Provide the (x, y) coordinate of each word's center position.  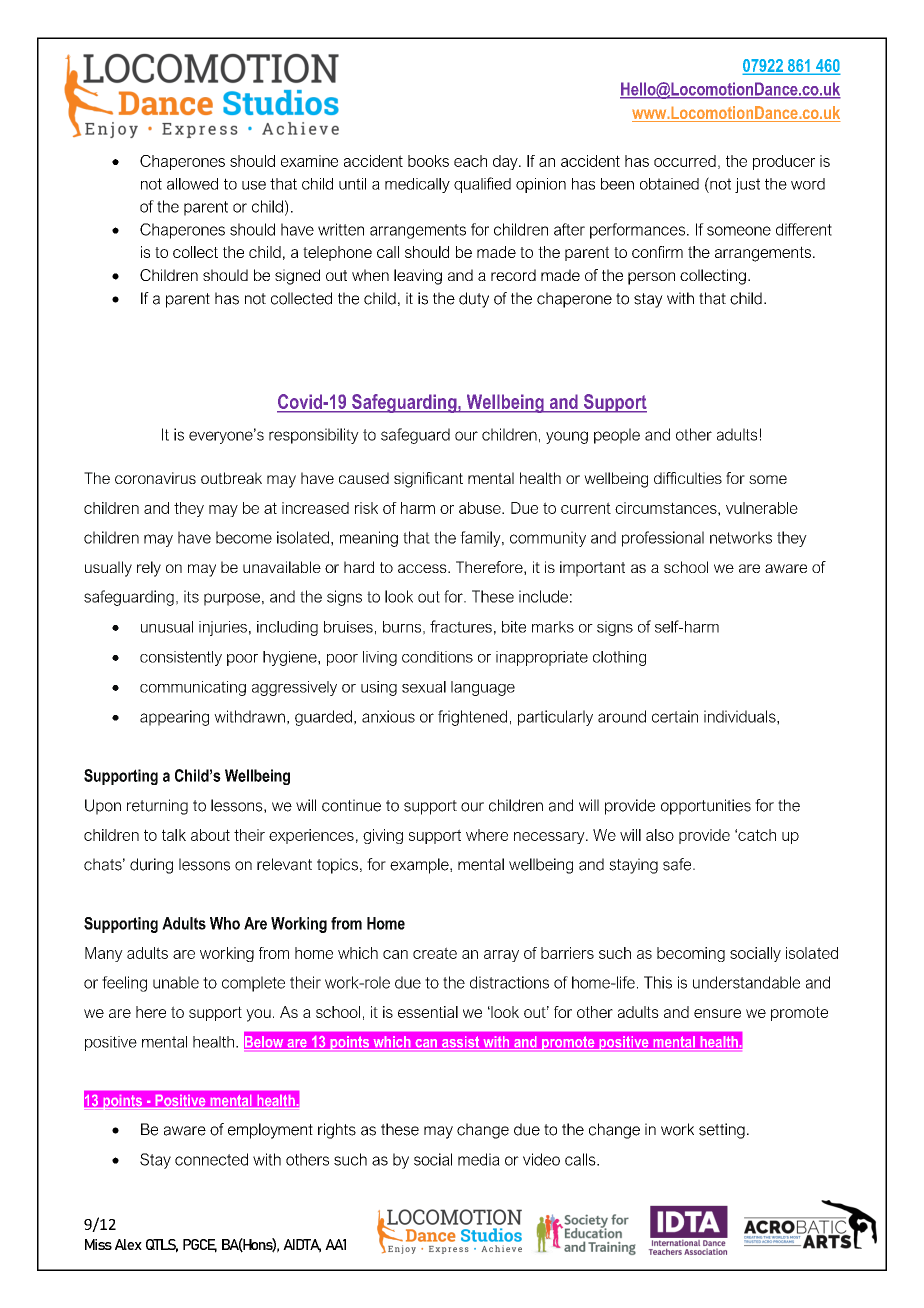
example (420, 866)
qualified (482, 185)
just (747, 185)
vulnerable (762, 508)
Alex (128, 1244)
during (151, 866)
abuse (481, 508)
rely (149, 569)
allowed (192, 184)
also (660, 835)
